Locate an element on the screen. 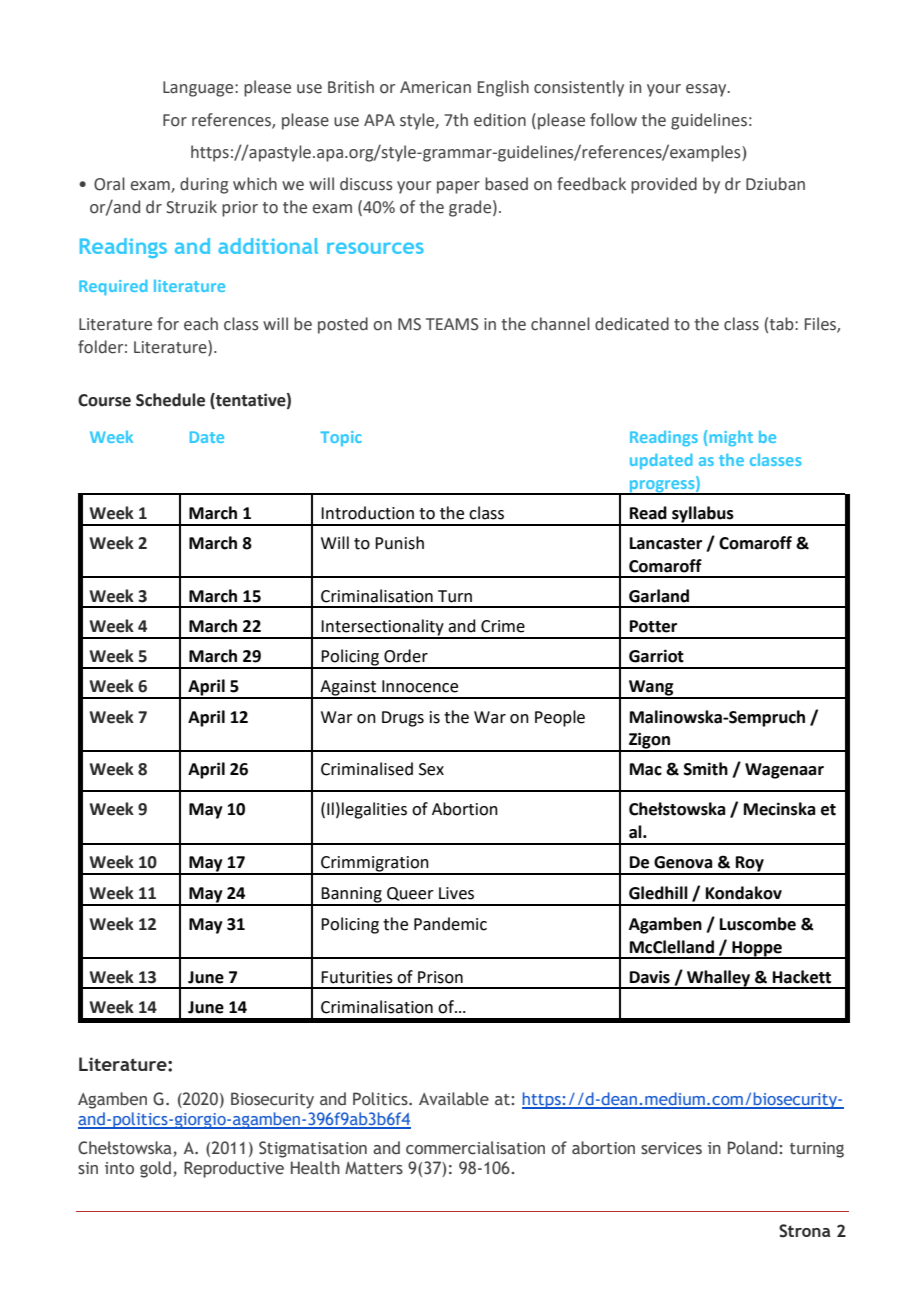 The height and width of the screenshot is (1308, 924). Introduction is located at coordinates (367, 513).
